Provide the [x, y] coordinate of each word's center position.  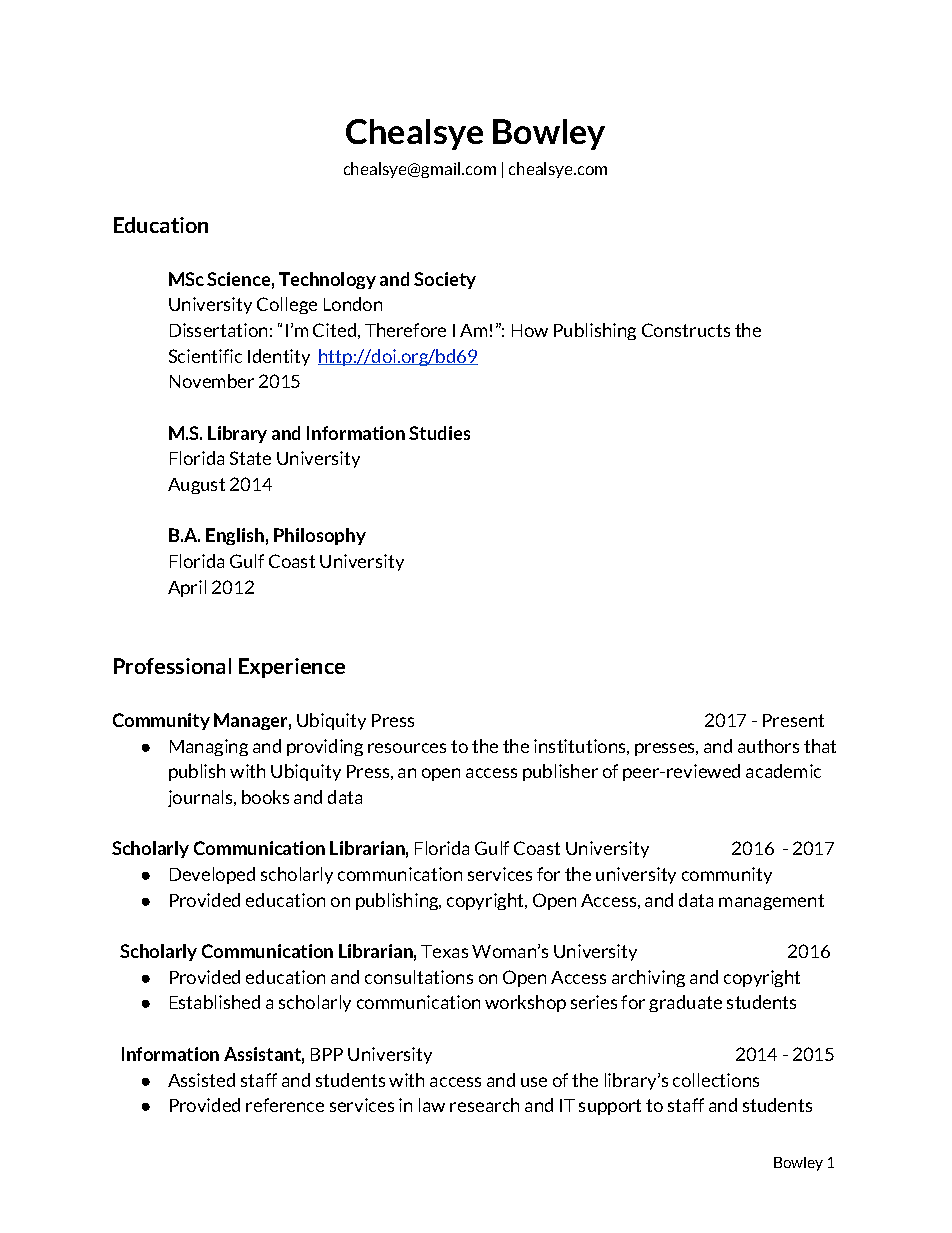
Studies [439, 433]
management [771, 902]
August [196, 486]
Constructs [686, 330]
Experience [292, 668]
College [287, 305]
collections [716, 1080]
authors [768, 746]
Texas [444, 951]
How [530, 330]
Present [793, 720]
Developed [212, 875]
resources [407, 748]
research [484, 1105]
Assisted [201, 1080]
